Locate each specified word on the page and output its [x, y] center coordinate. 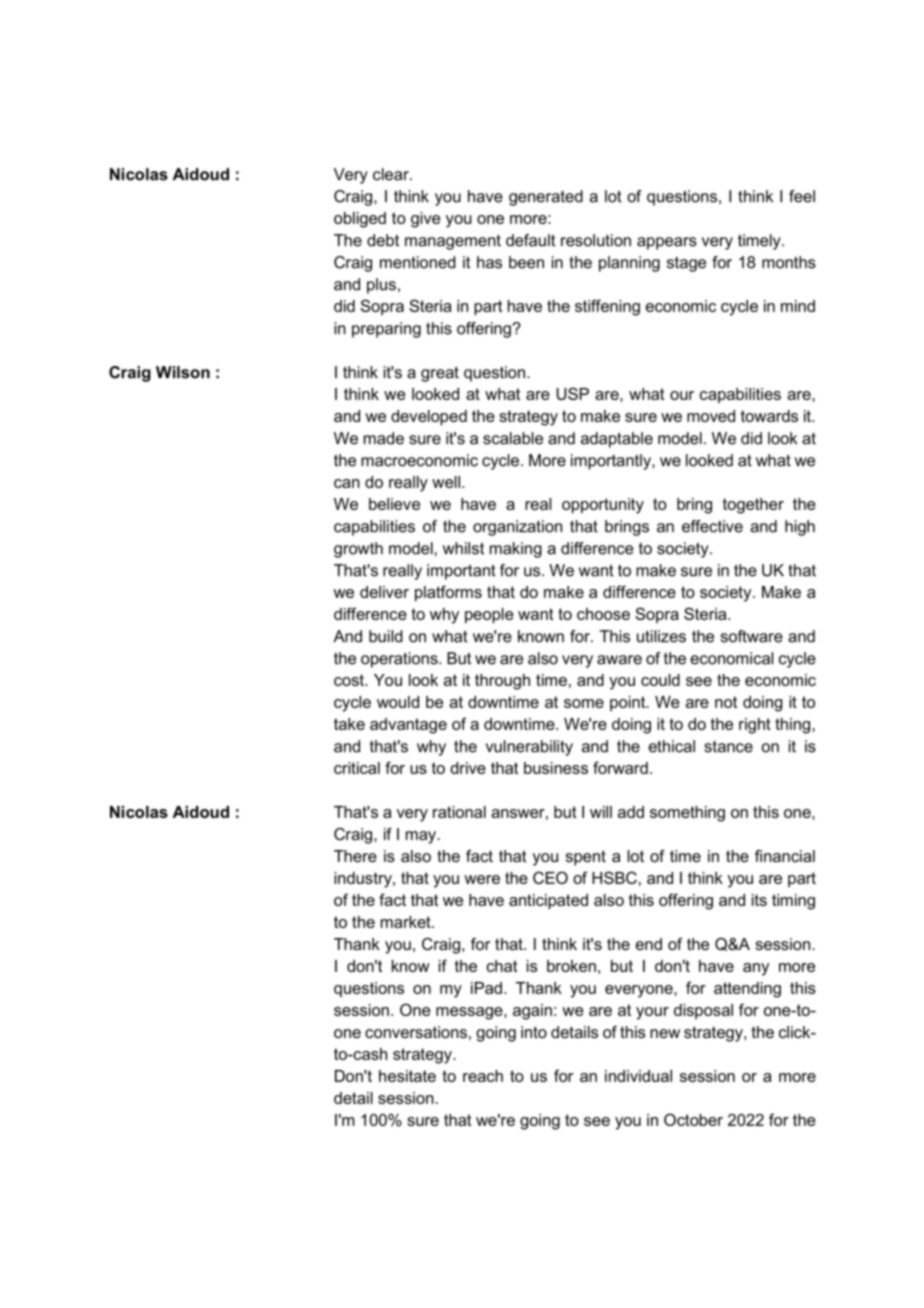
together [753, 506]
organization [517, 528]
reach [483, 1076]
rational [459, 812]
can [347, 483]
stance [728, 747]
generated [546, 198]
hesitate [407, 1076]
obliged [360, 220]
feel [802, 196]
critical [357, 768]
